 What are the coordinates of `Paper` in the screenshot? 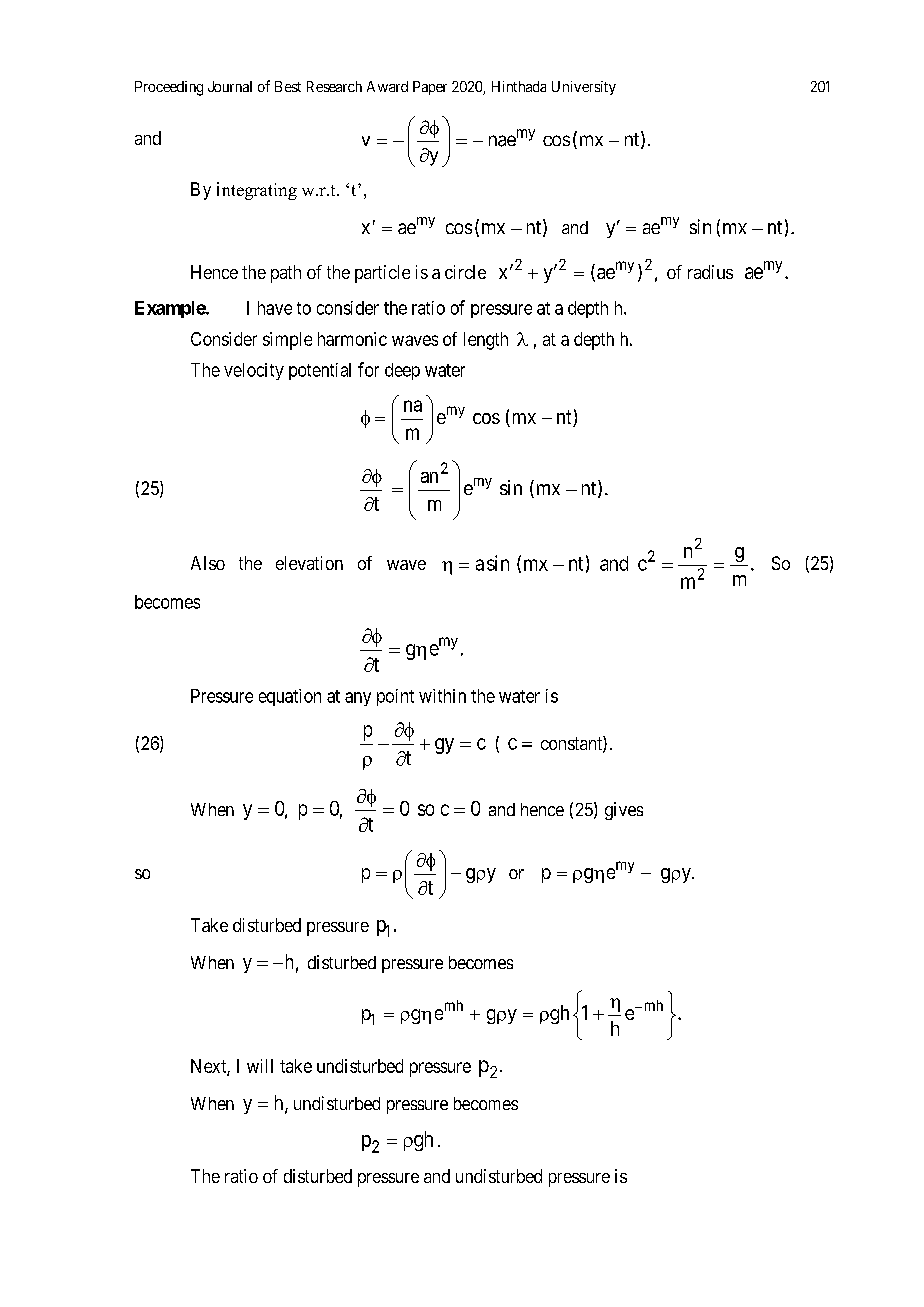 It's located at (430, 88).
